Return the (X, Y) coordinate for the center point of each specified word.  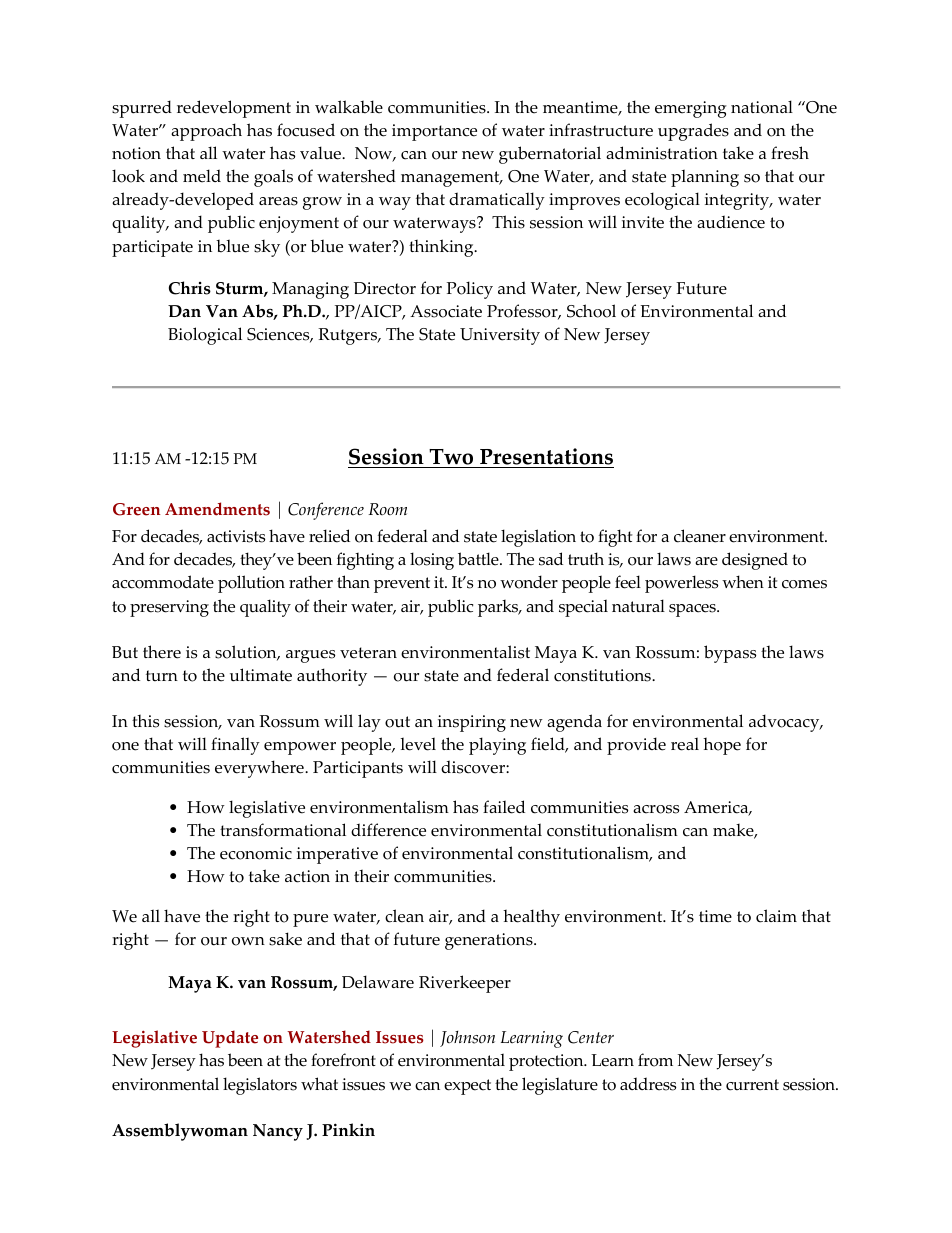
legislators (260, 1086)
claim (776, 916)
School (591, 311)
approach (206, 132)
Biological (205, 336)
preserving (169, 608)
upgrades (693, 132)
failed (504, 807)
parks (499, 608)
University (500, 336)
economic (256, 853)
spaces (693, 610)
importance (434, 132)
